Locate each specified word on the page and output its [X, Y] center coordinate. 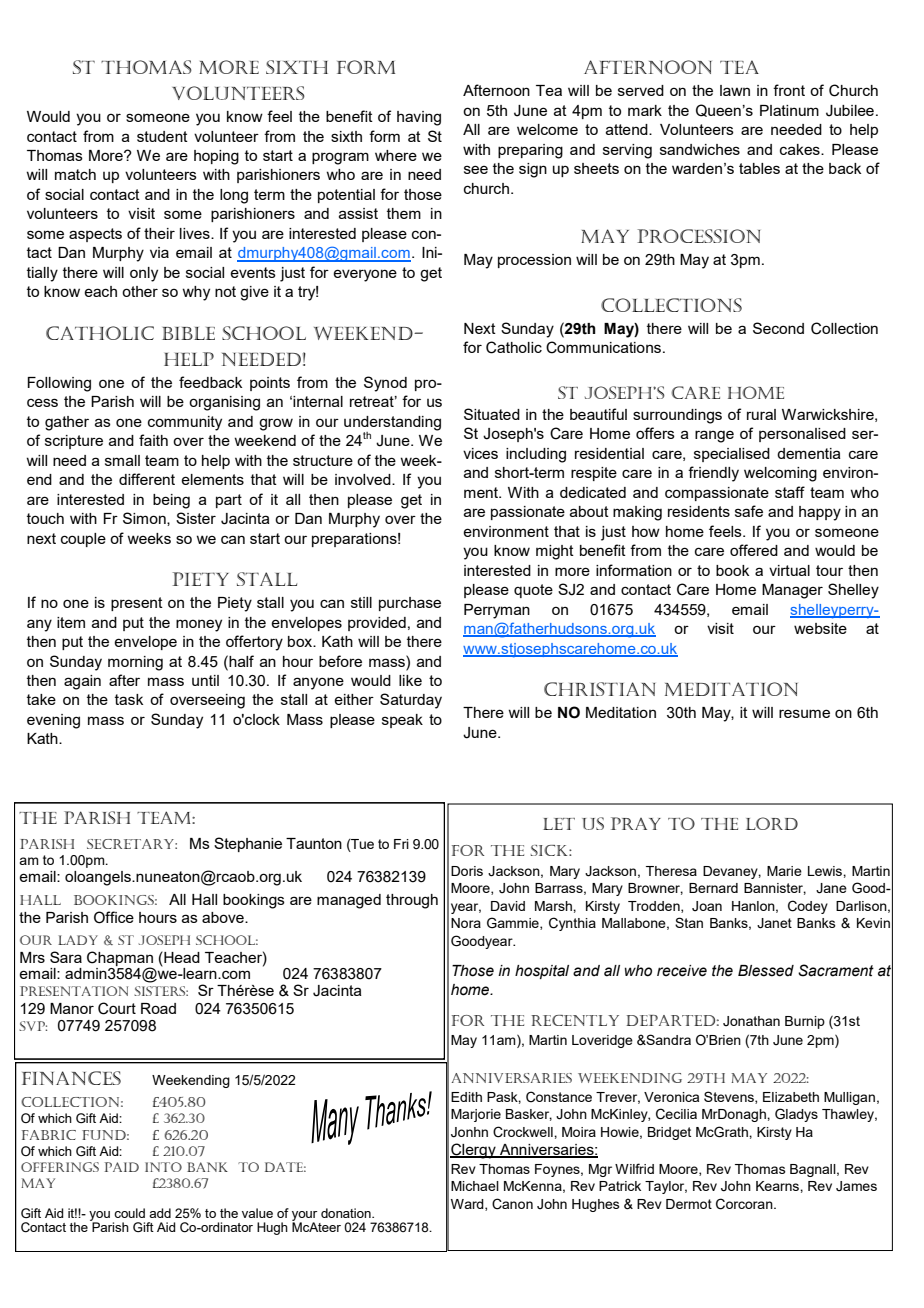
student [162, 136]
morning [135, 663]
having [419, 118]
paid [121, 1167]
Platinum [789, 110]
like [410, 680]
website [820, 628]
